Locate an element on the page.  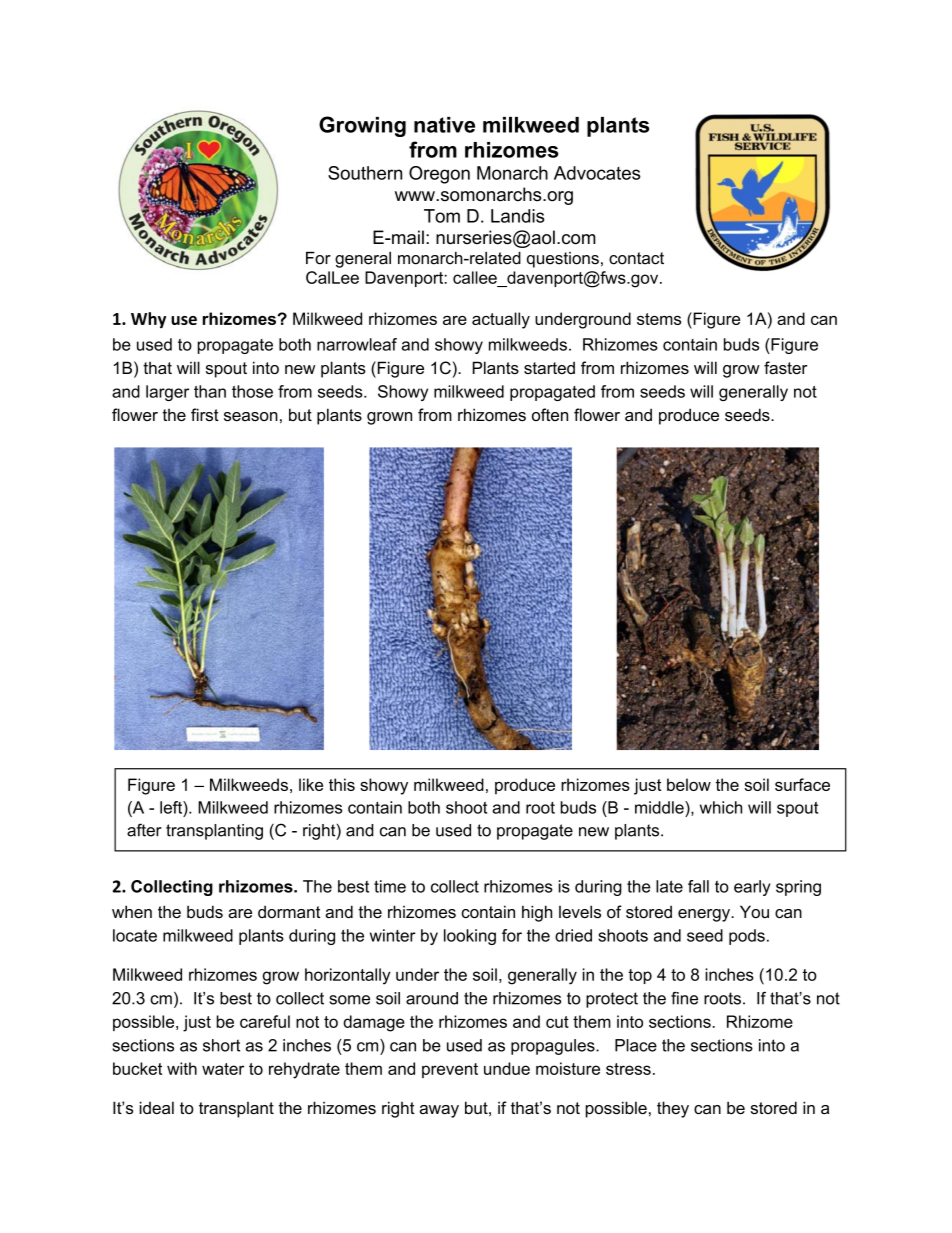
Advocates is located at coordinates (597, 173).
